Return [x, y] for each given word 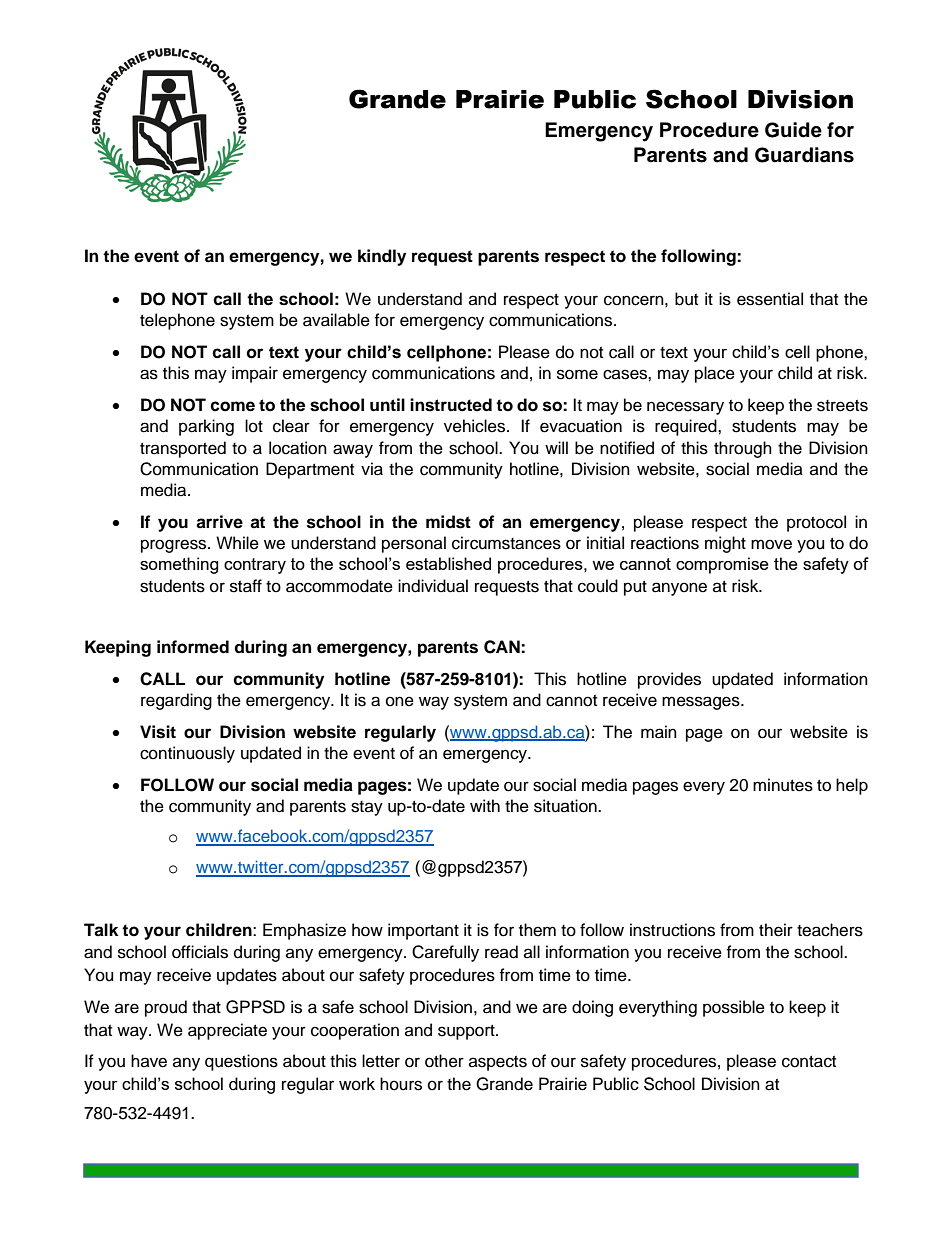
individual [433, 586]
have [149, 1061]
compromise [722, 565]
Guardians [804, 155]
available [336, 320]
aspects [498, 1063]
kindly [382, 257]
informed [193, 647]
